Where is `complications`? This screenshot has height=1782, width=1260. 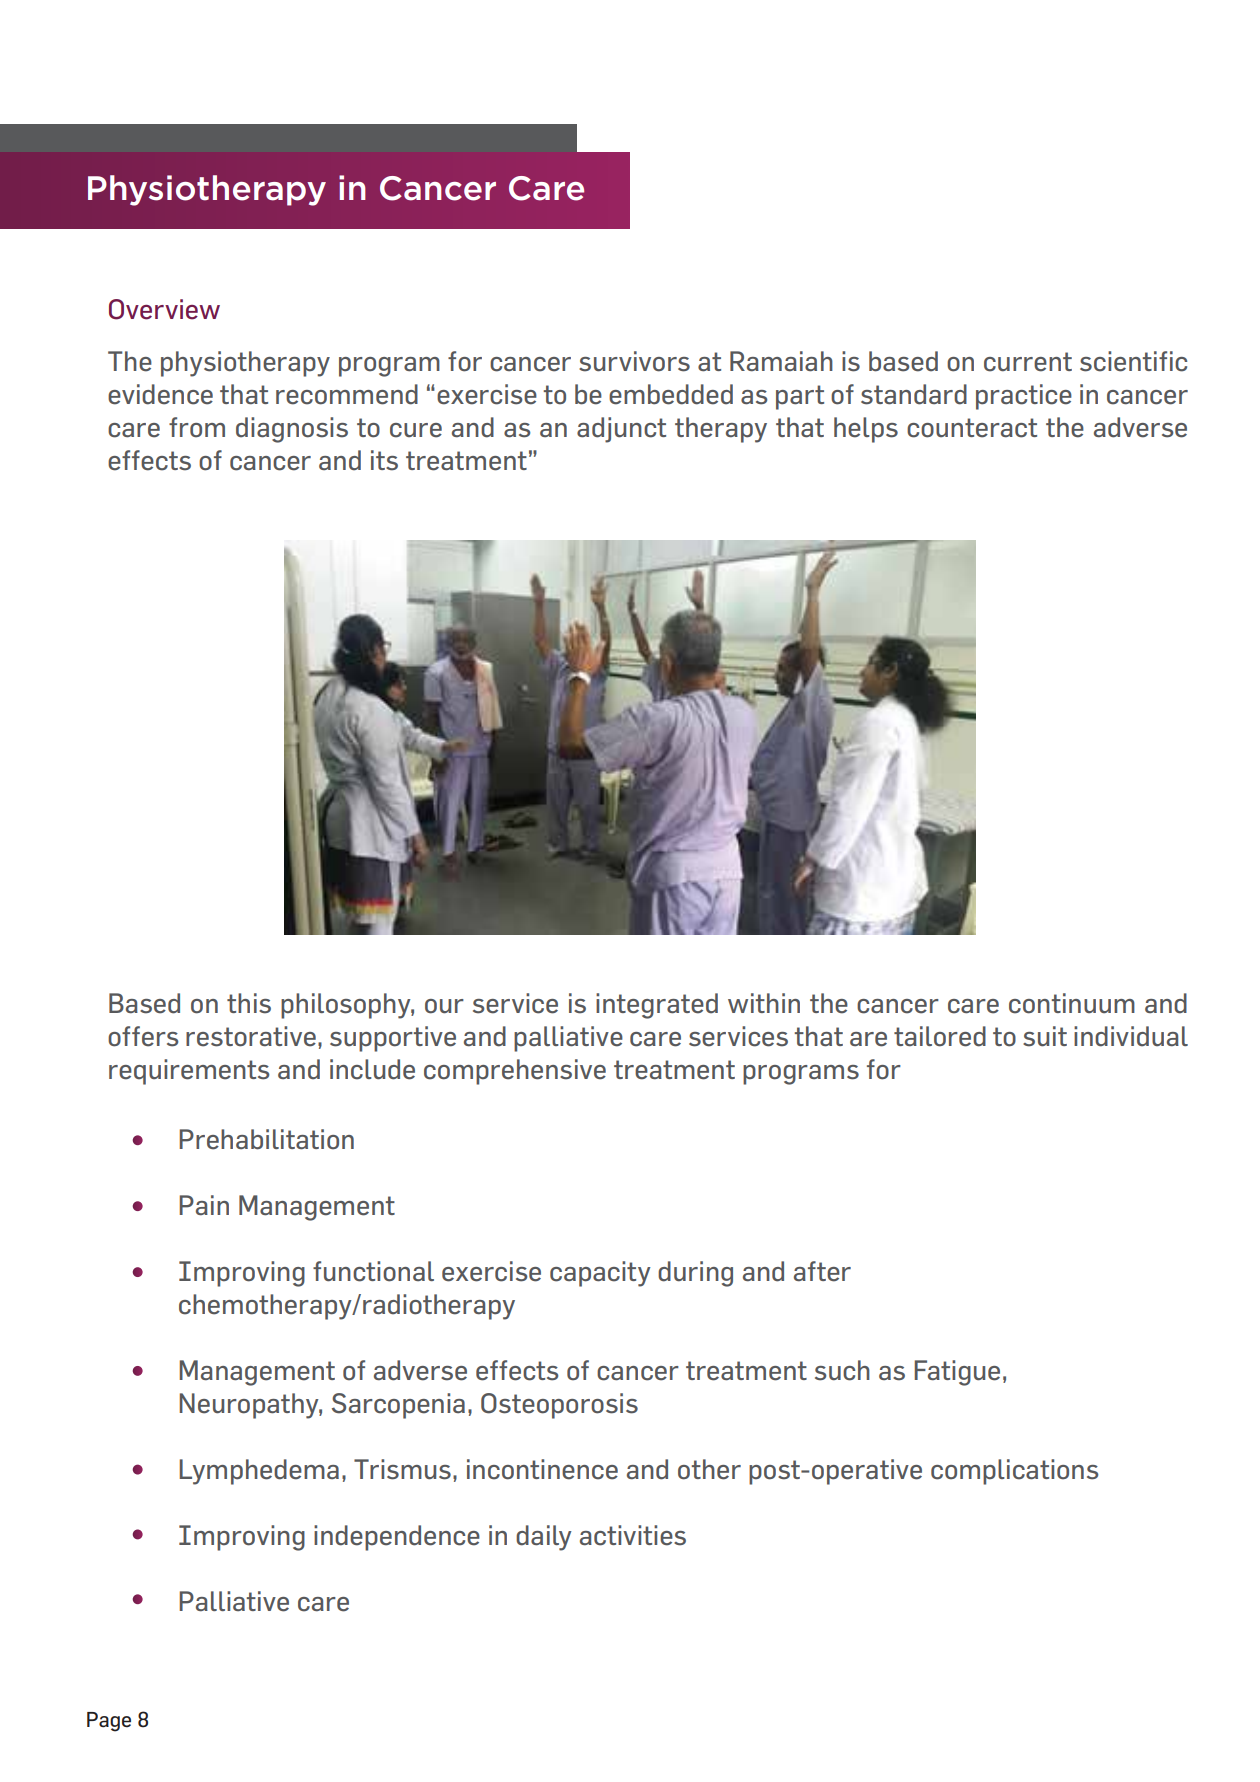 complications is located at coordinates (1014, 1472).
